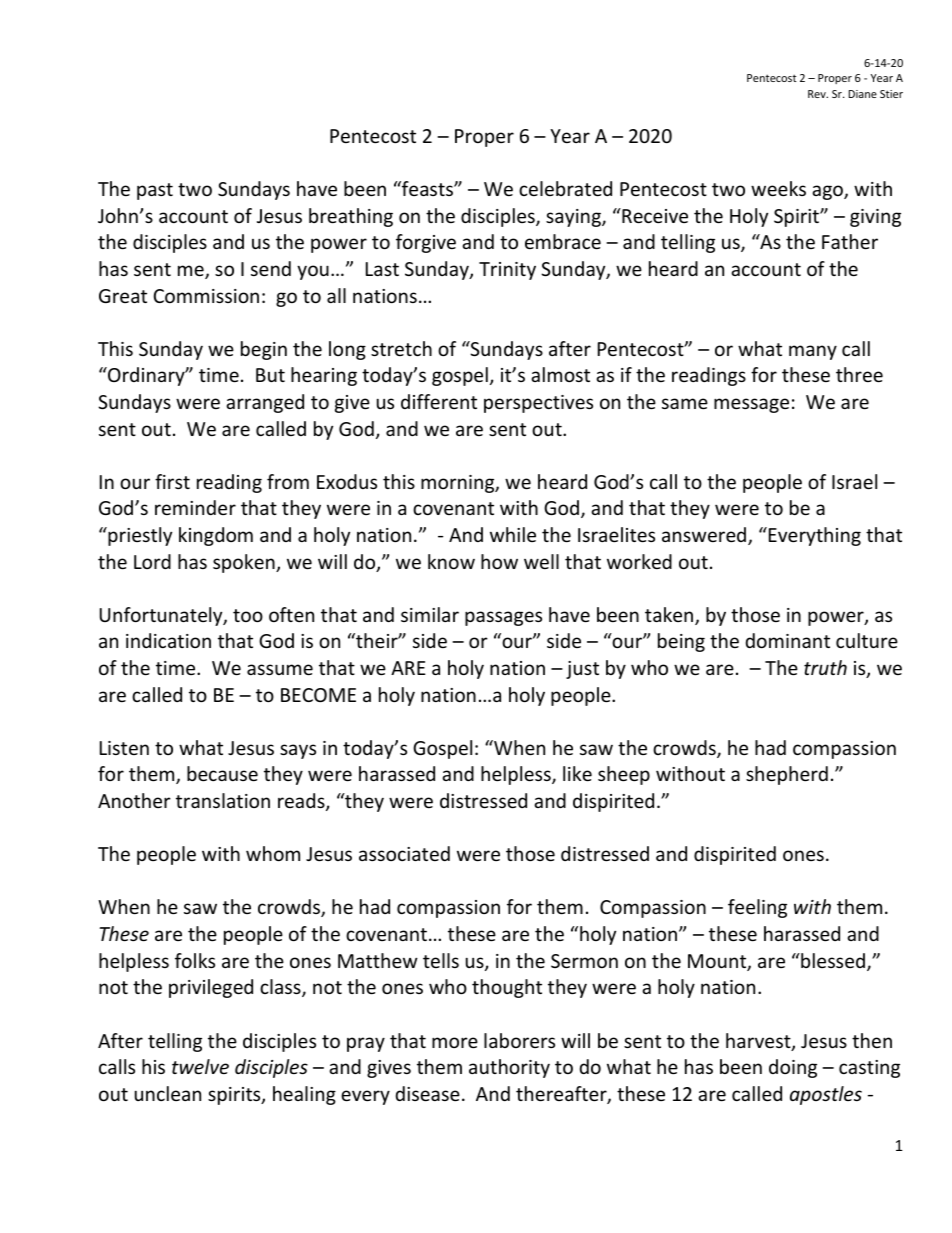  What do you see at coordinates (200, 1066) in the document?
I see `twelve` at bounding box center [200, 1066].
